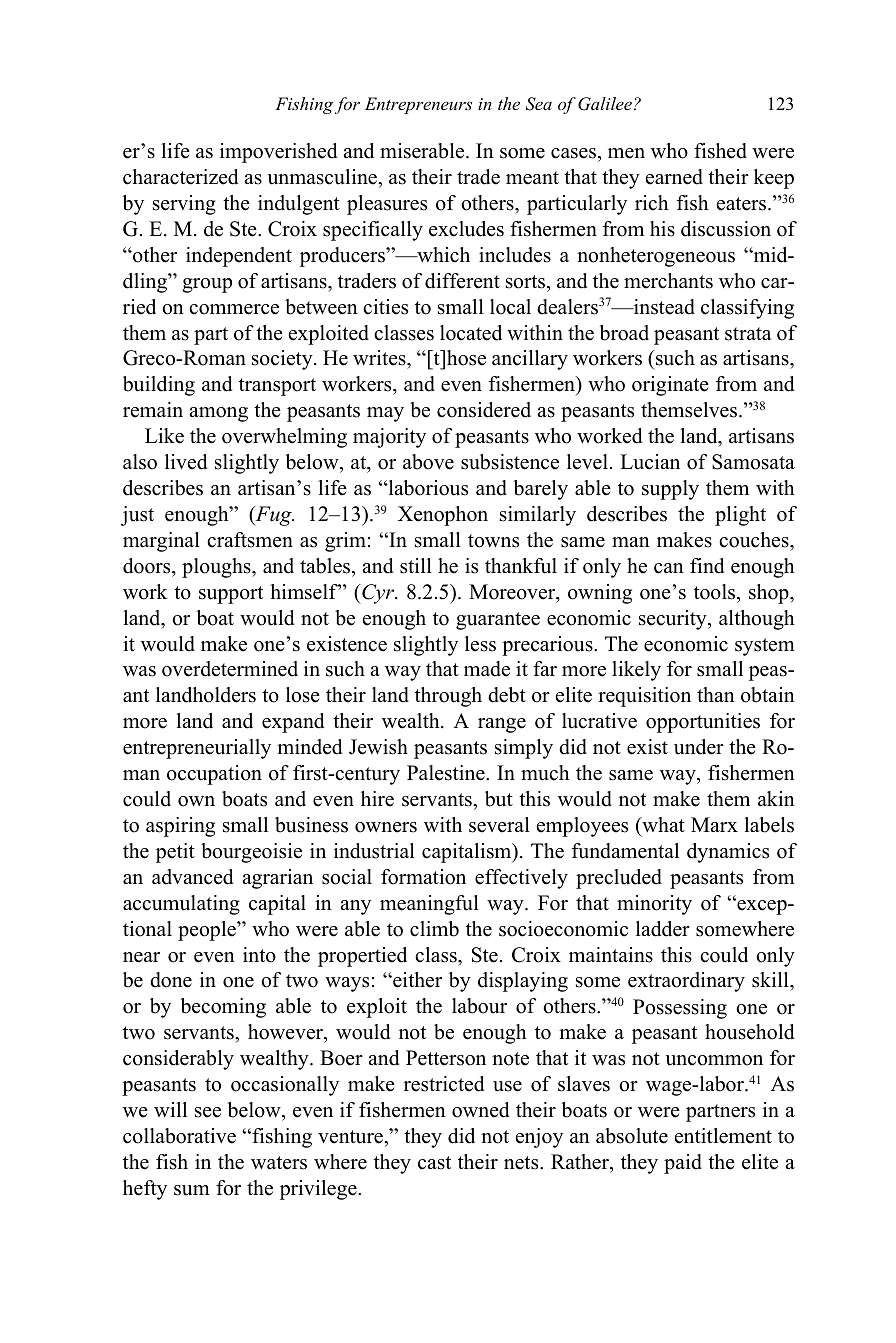  Describe the element at coordinates (480, 644) in the page. I see `less` at that location.
